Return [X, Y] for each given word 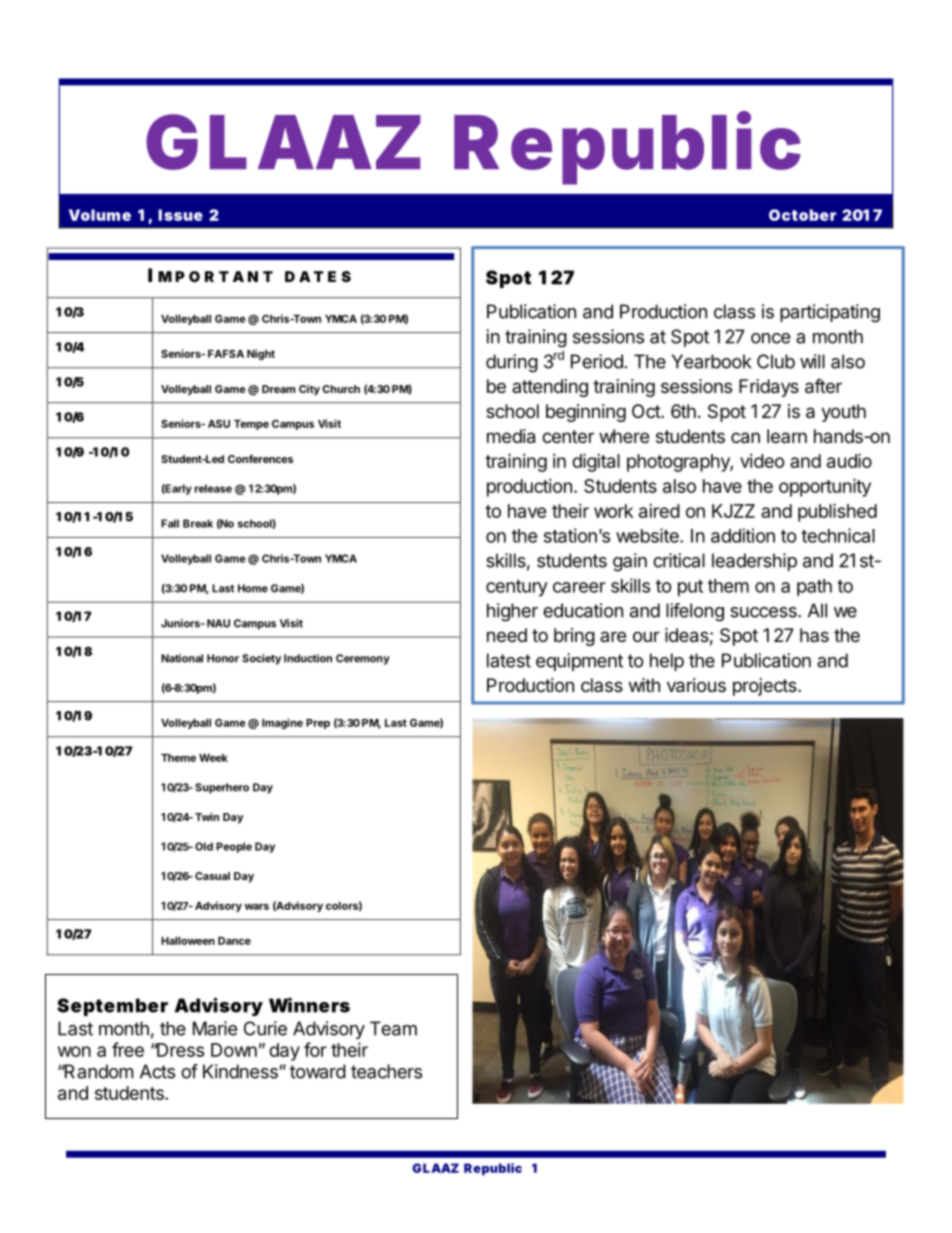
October [803, 215]
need [507, 635]
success [764, 612]
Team [393, 1028]
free [128, 1049]
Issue [180, 215]
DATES [318, 276]
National [182, 658]
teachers [386, 1071]
